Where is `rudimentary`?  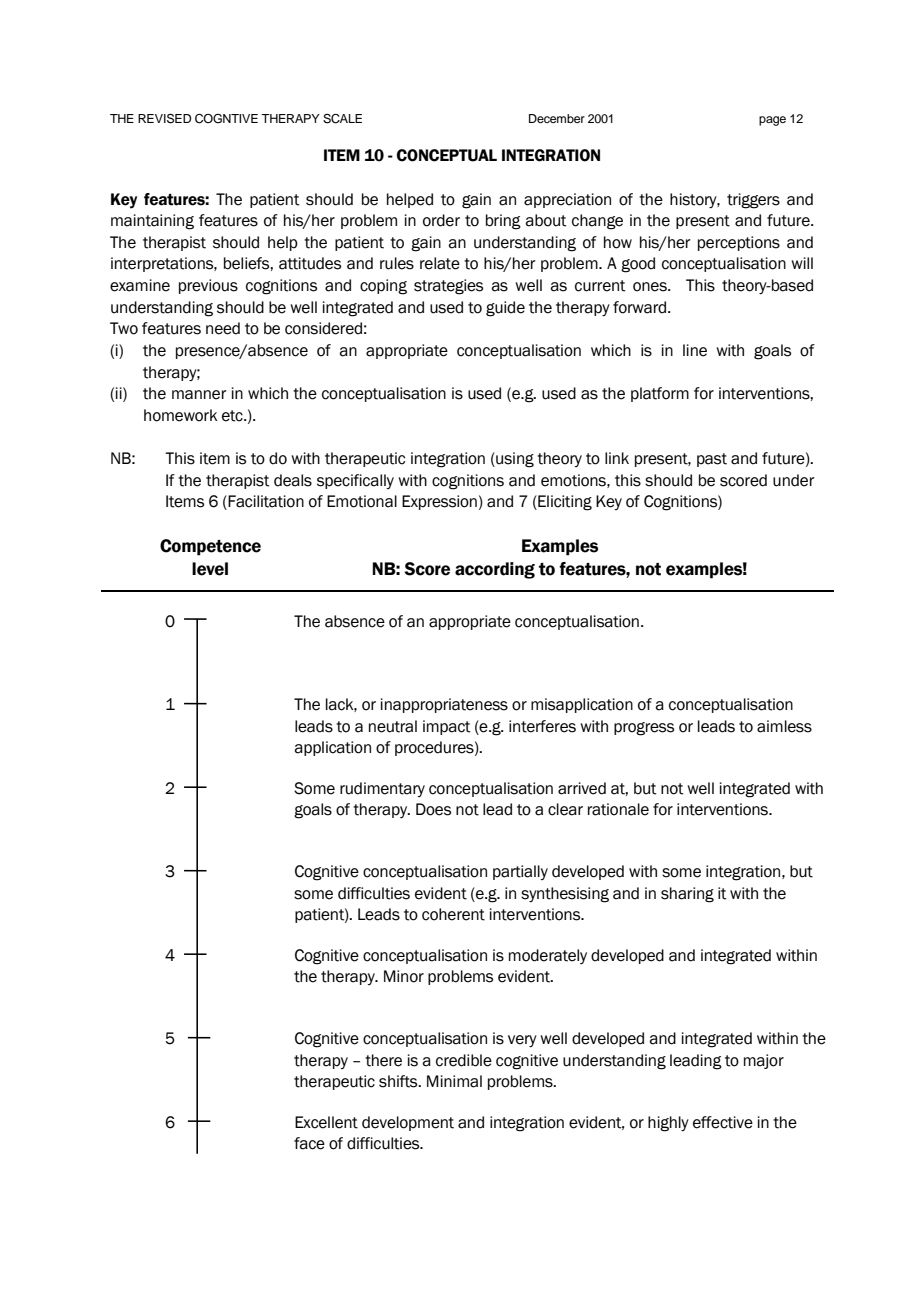
rudimentary is located at coordinates (382, 789).
